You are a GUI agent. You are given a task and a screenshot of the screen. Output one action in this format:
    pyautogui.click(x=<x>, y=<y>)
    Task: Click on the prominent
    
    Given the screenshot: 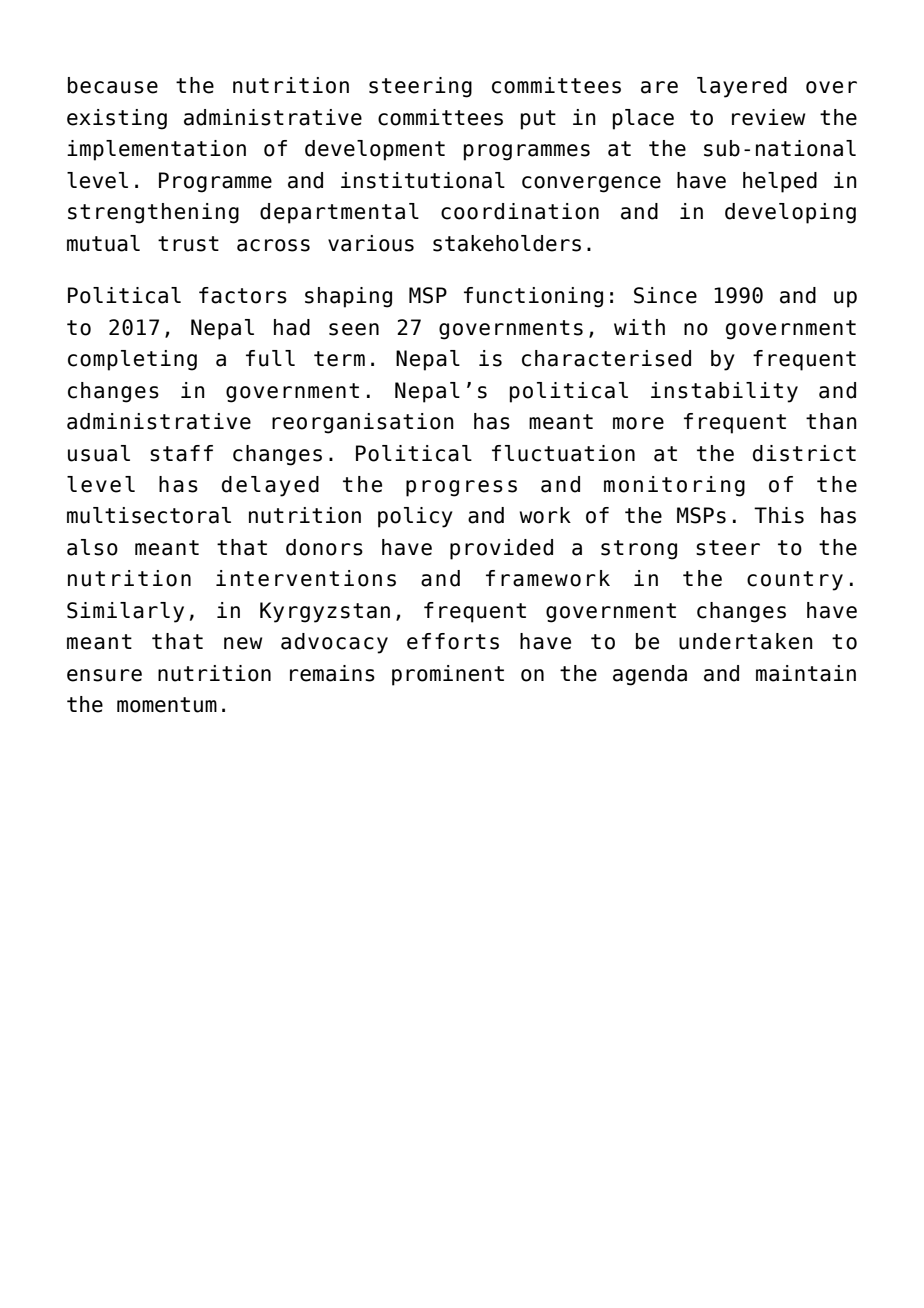 What is the action you would take?
    pyautogui.click(x=448, y=675)
